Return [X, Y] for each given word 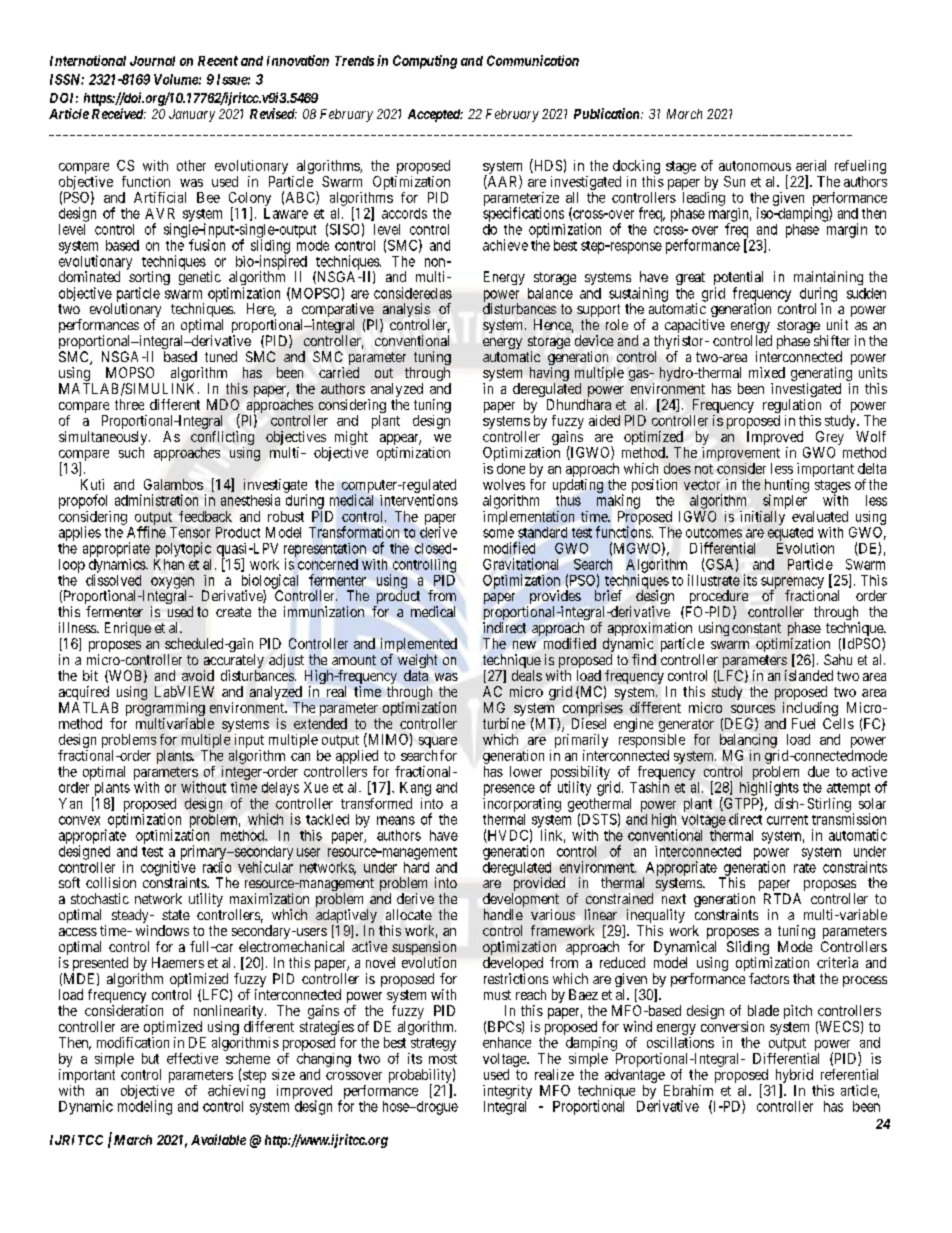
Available [218, 1139]
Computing [425, 62]
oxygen [172, 584]
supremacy [792, 584]
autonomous [755, 166]
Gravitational [520, 564]
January [192, 115]
